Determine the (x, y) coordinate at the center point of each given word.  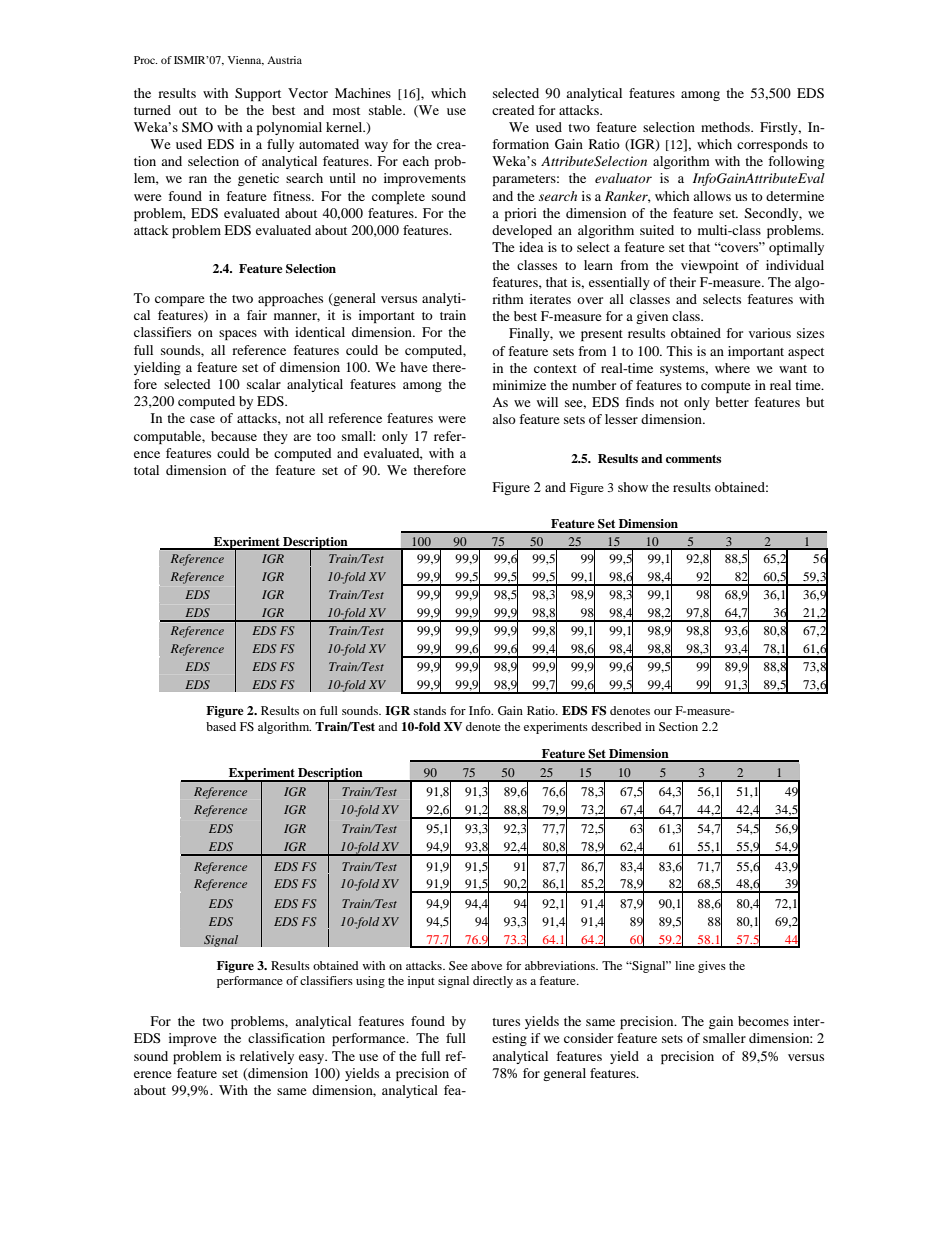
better (732, 402)
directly (493, 982)
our (663, 712)
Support (258, 94)
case (202, 419)
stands (430, 710)
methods (726, 127)
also (504, 419)
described (616, 726)
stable (387, 110)
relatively (267, 1057)
